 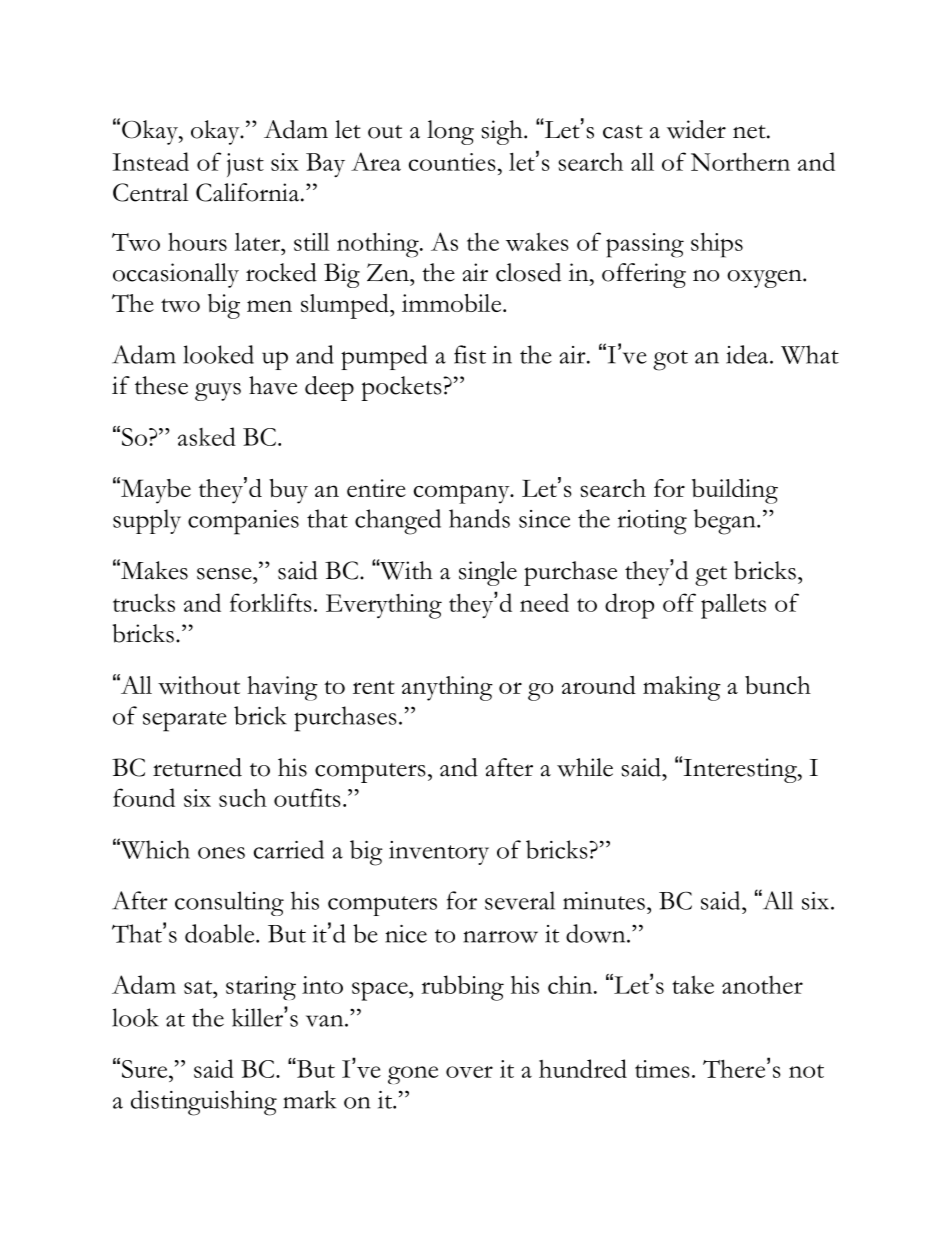 I want to click on just, so click(x=245, y=165).
